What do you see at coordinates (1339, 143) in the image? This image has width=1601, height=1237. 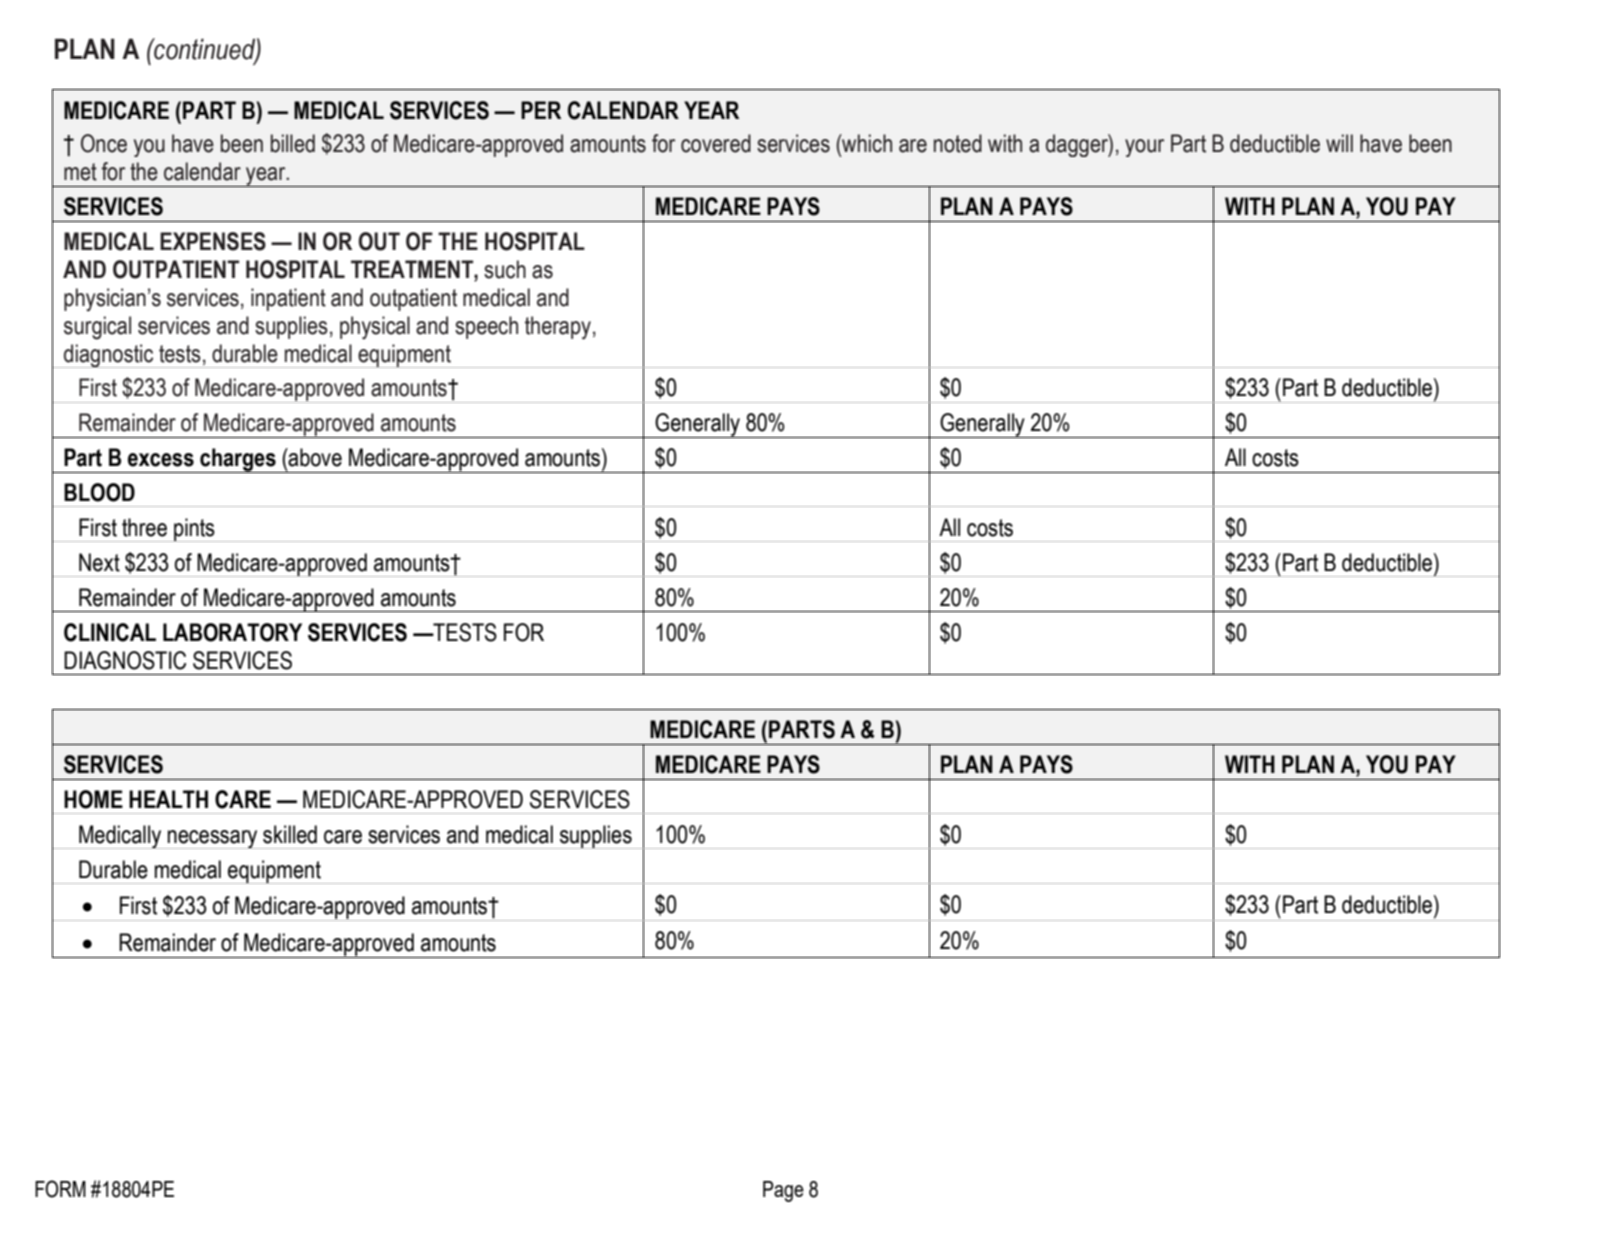 I see `will` at bounding box center [1339, 143].
